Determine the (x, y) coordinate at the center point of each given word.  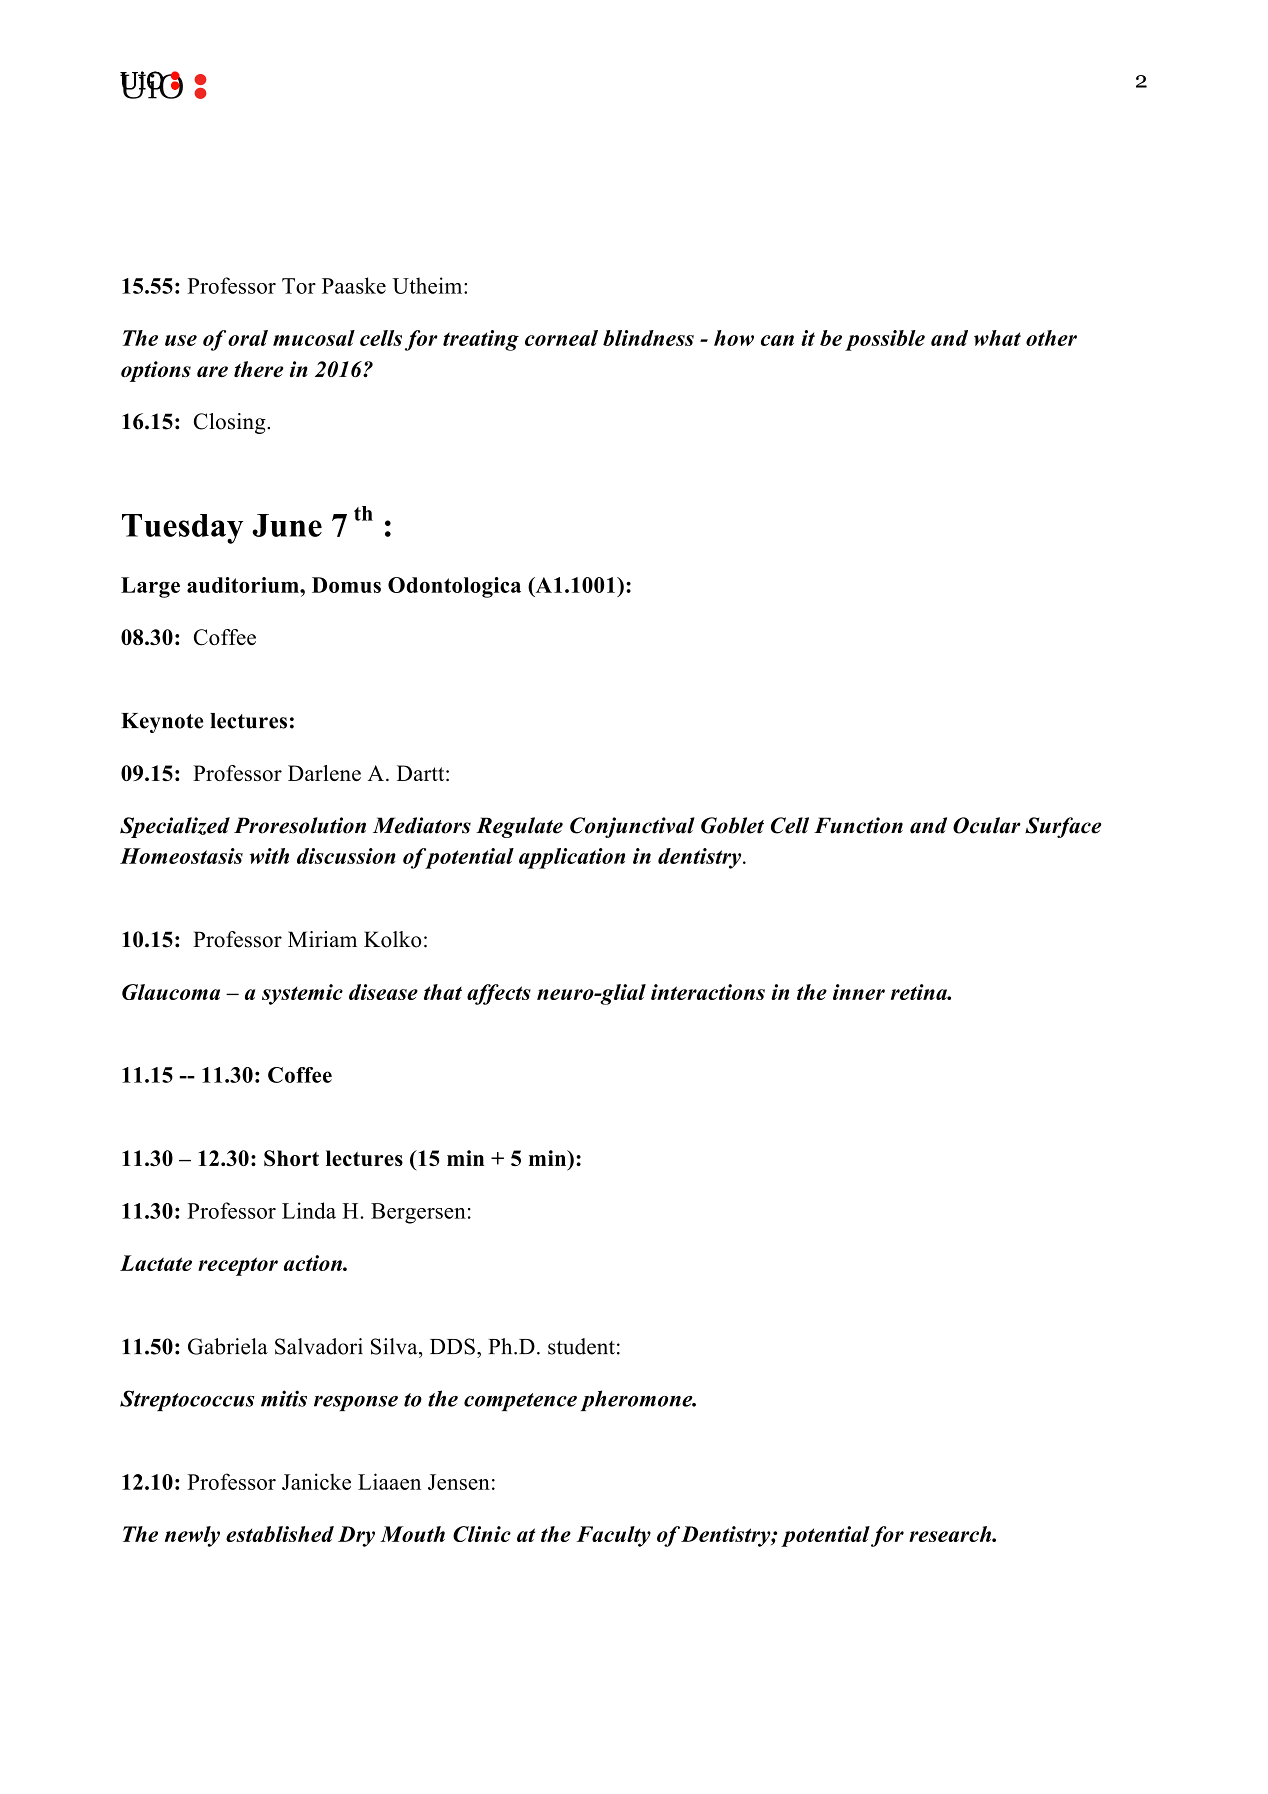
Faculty (614, 1536)
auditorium (244, 585)
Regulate (519, 827)
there (258, 369)
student (581, 1346)
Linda (309, 1210)
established (280, 1534)
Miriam (322, 939)
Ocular (987, 825)
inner (859, 992)
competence (520, 1402)
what (997, 338)
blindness (648, 338)
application (572, 858)
